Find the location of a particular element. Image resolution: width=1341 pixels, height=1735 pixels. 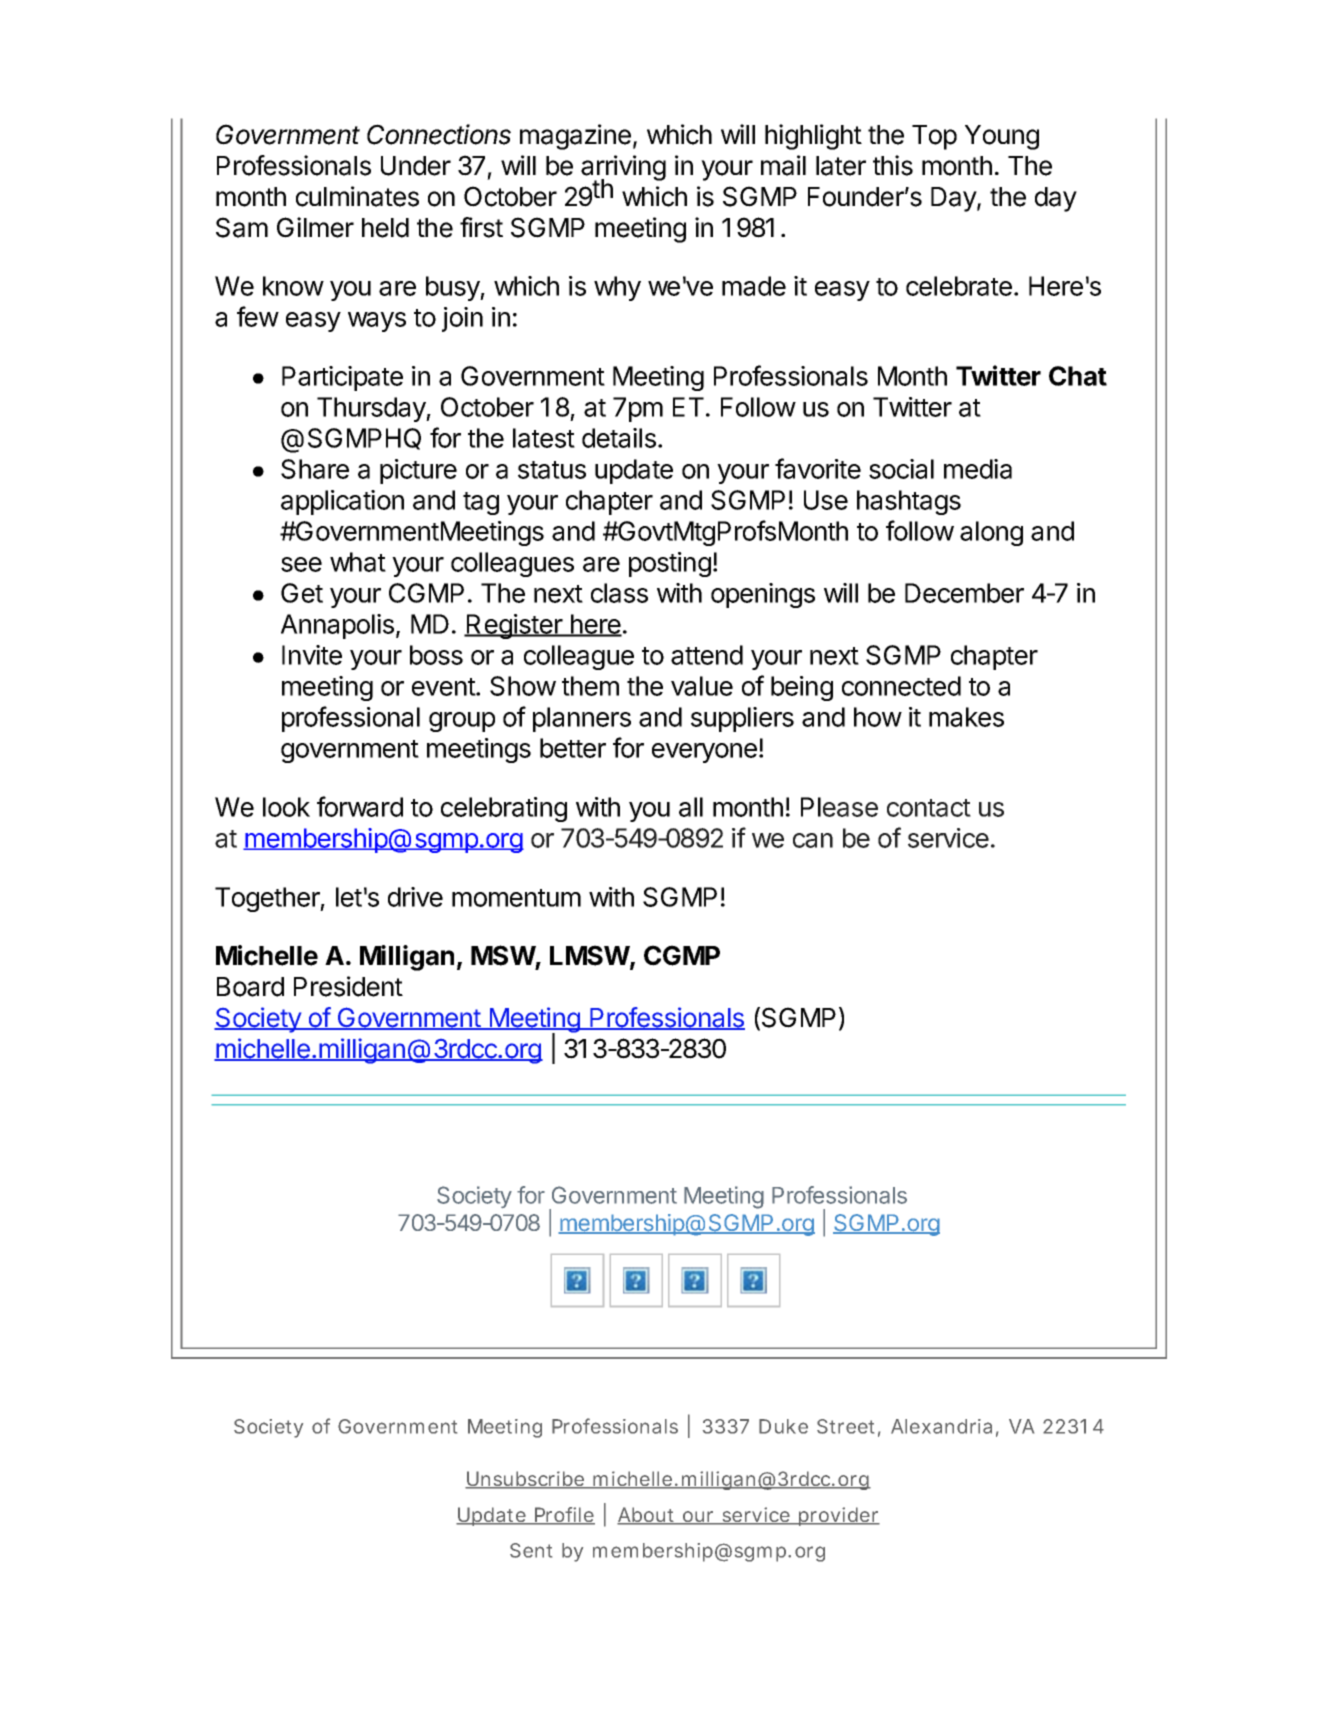

culminates is located at coordinates (357, 196).
